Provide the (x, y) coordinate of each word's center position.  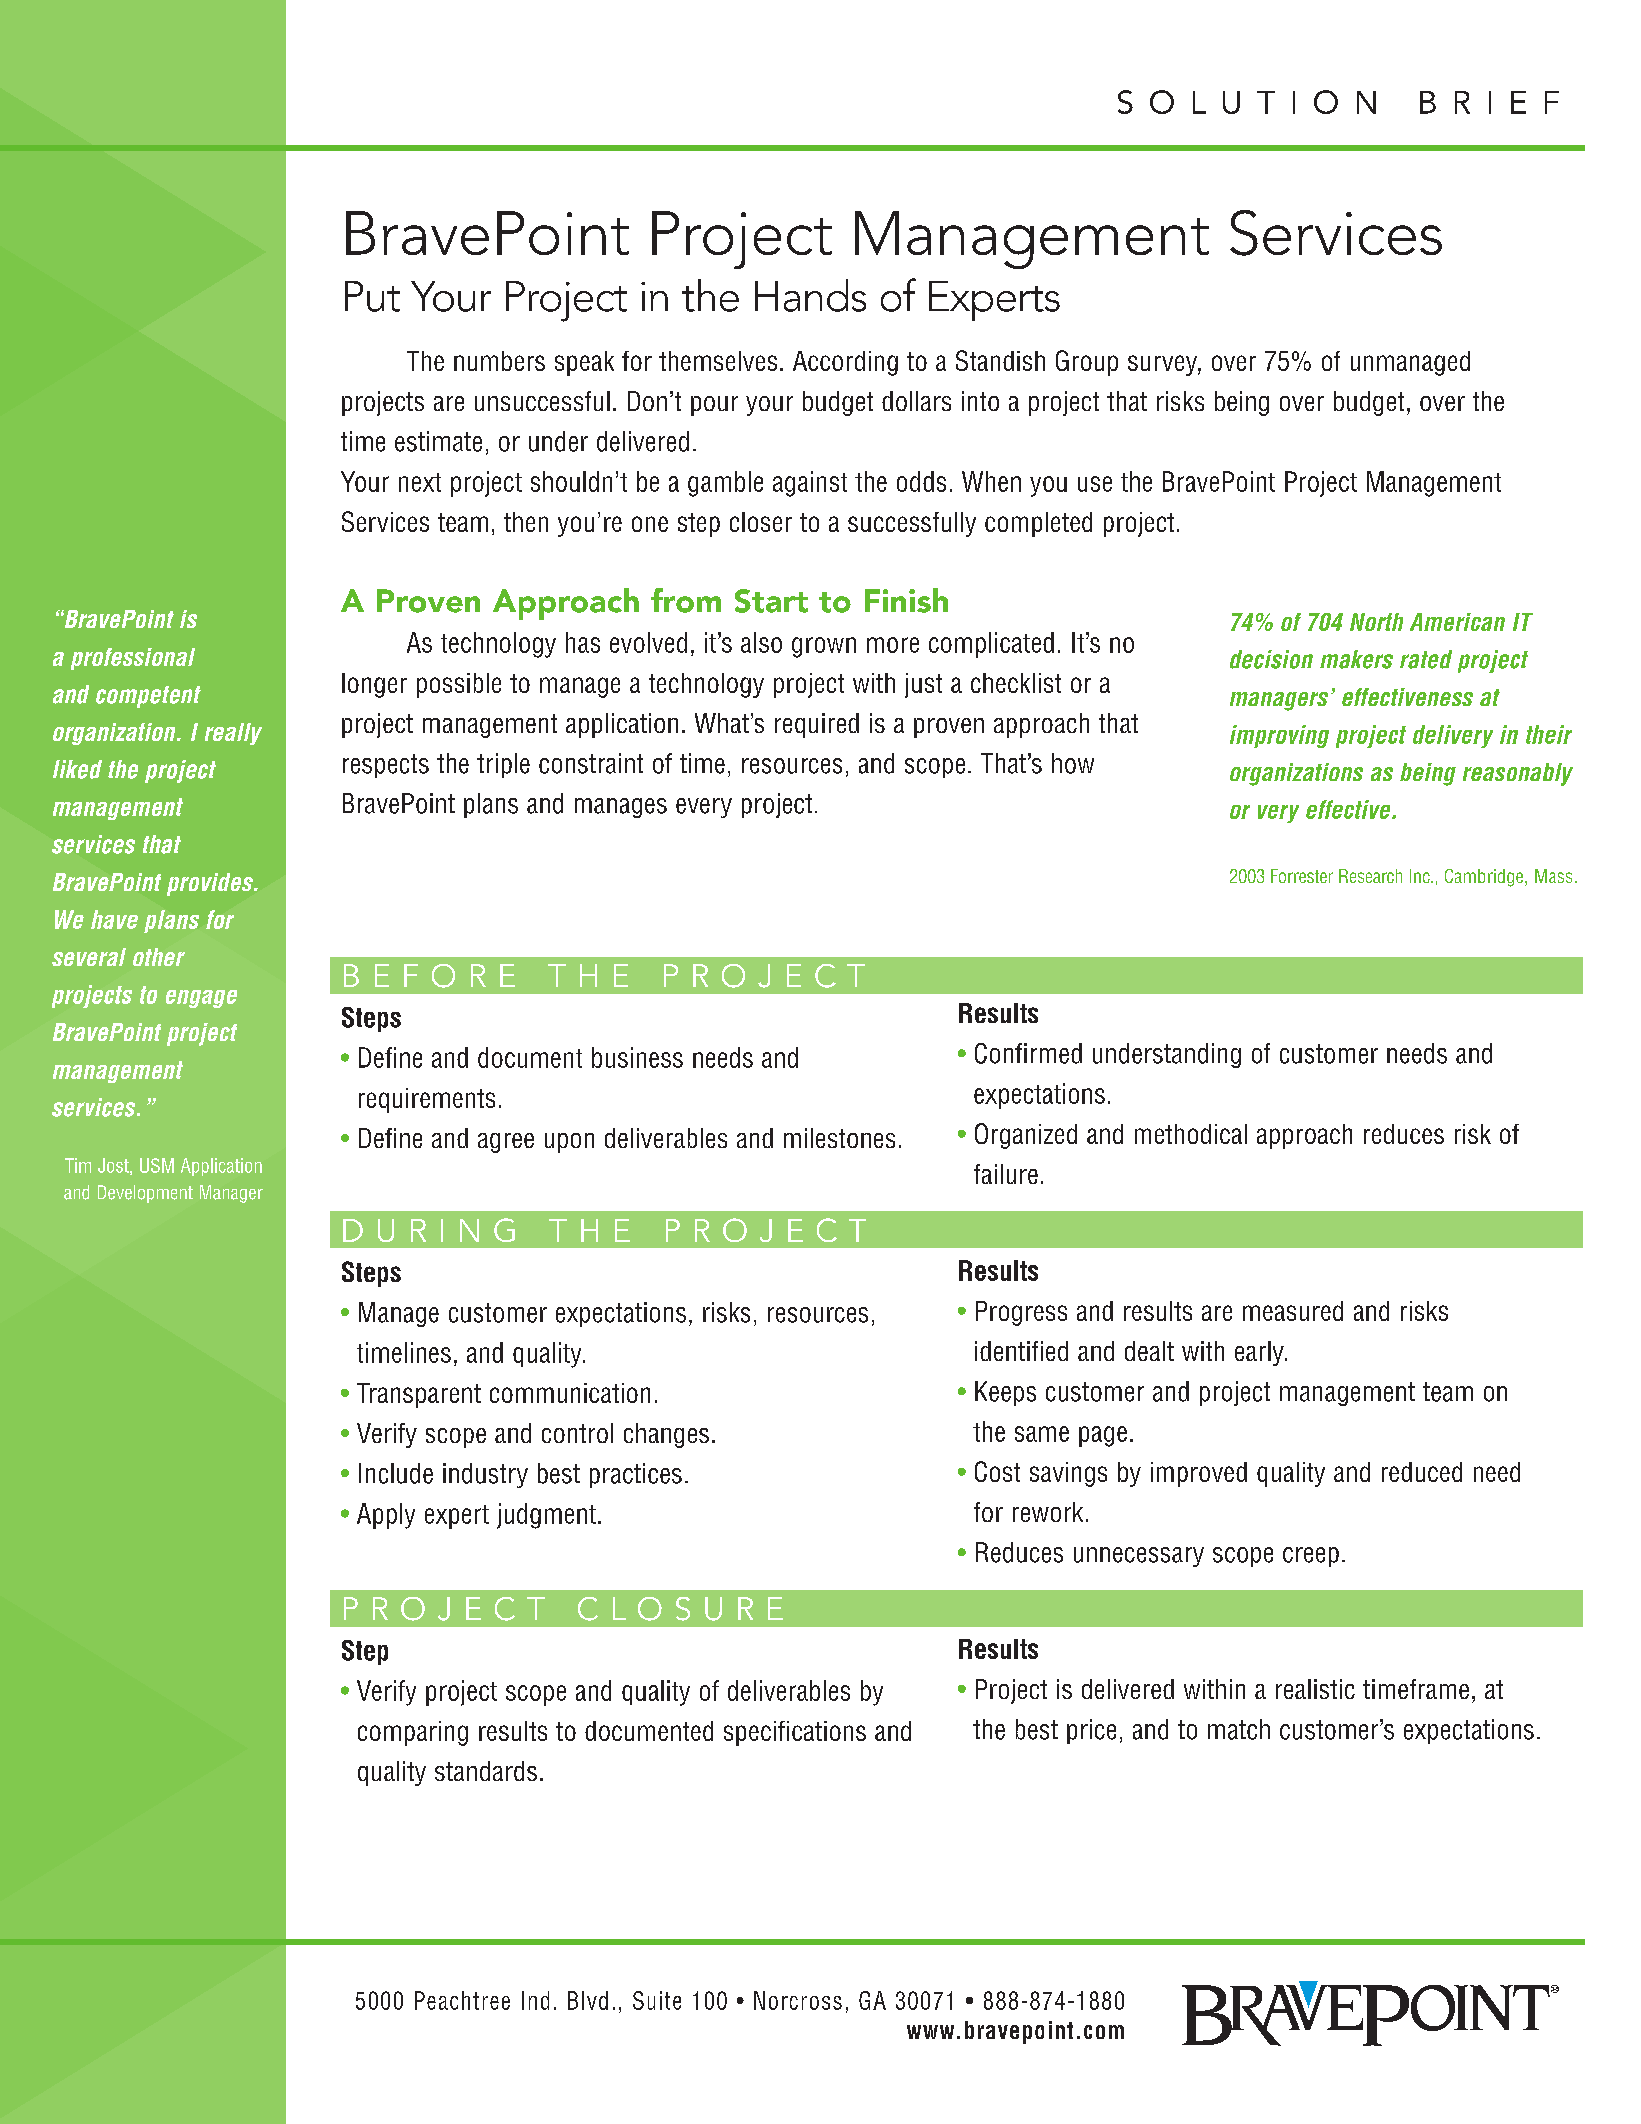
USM (157, 1165)
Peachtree (462, 2000)
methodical (1191, 1134)
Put (372, 296)
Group (1087, 363)
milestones (839, 1138)
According (845, 363)
